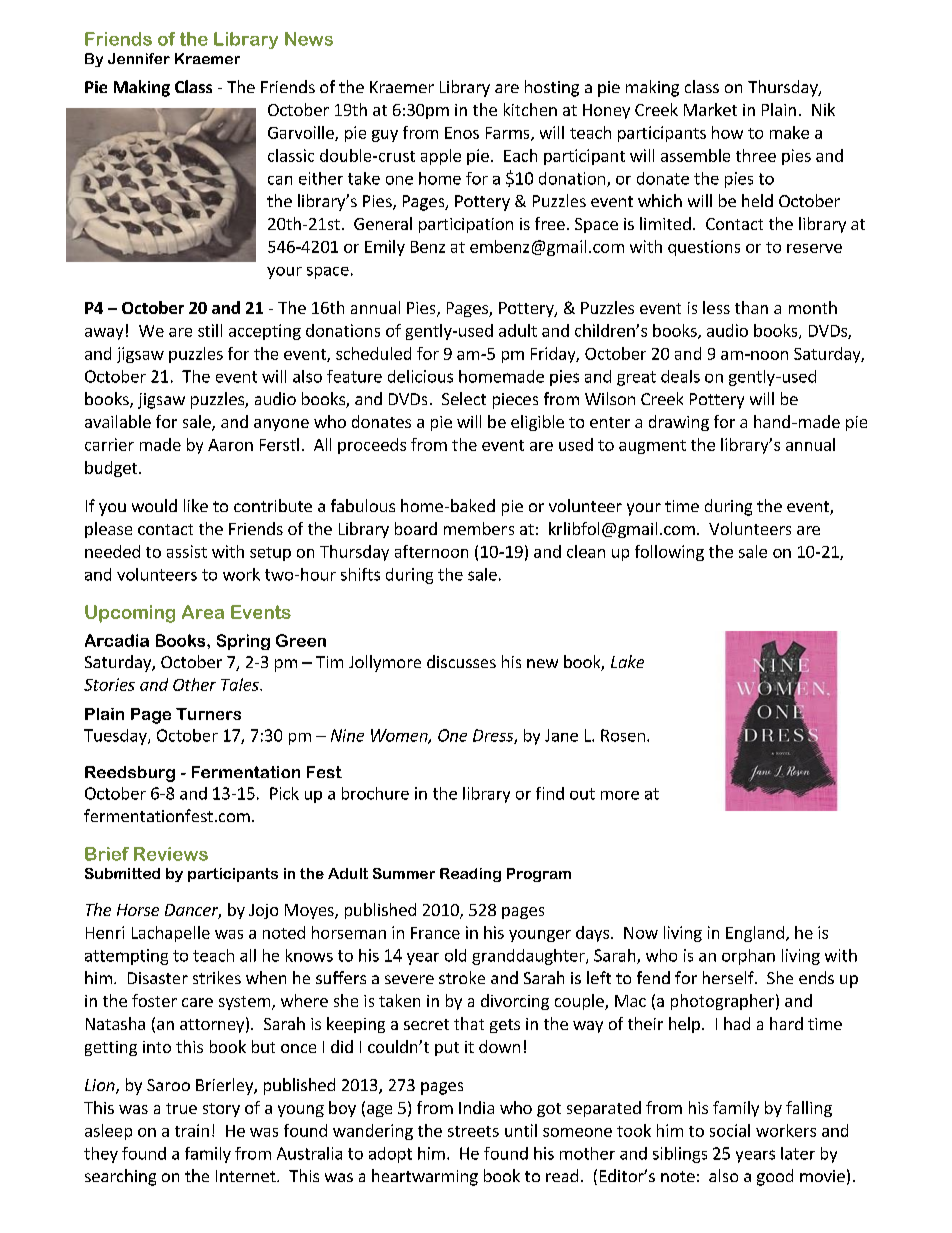 The width and height of the document is (952, 1233). I want to click on Enos, so click(462, 133).
